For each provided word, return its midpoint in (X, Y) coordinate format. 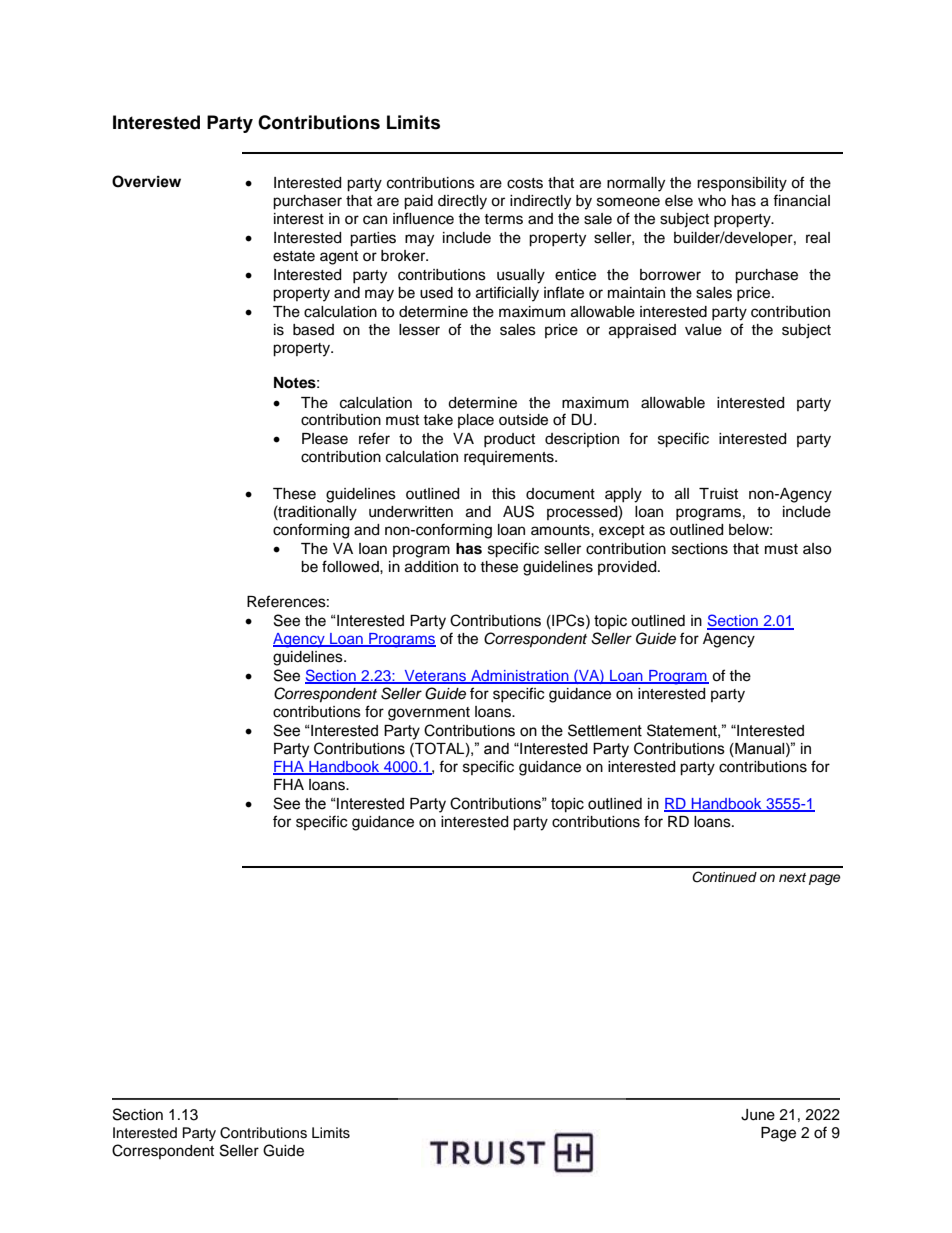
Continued (724, 877)
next (792, 877)
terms (503, 219)
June (758, 1115)
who (712, 200)
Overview (146, 181)
